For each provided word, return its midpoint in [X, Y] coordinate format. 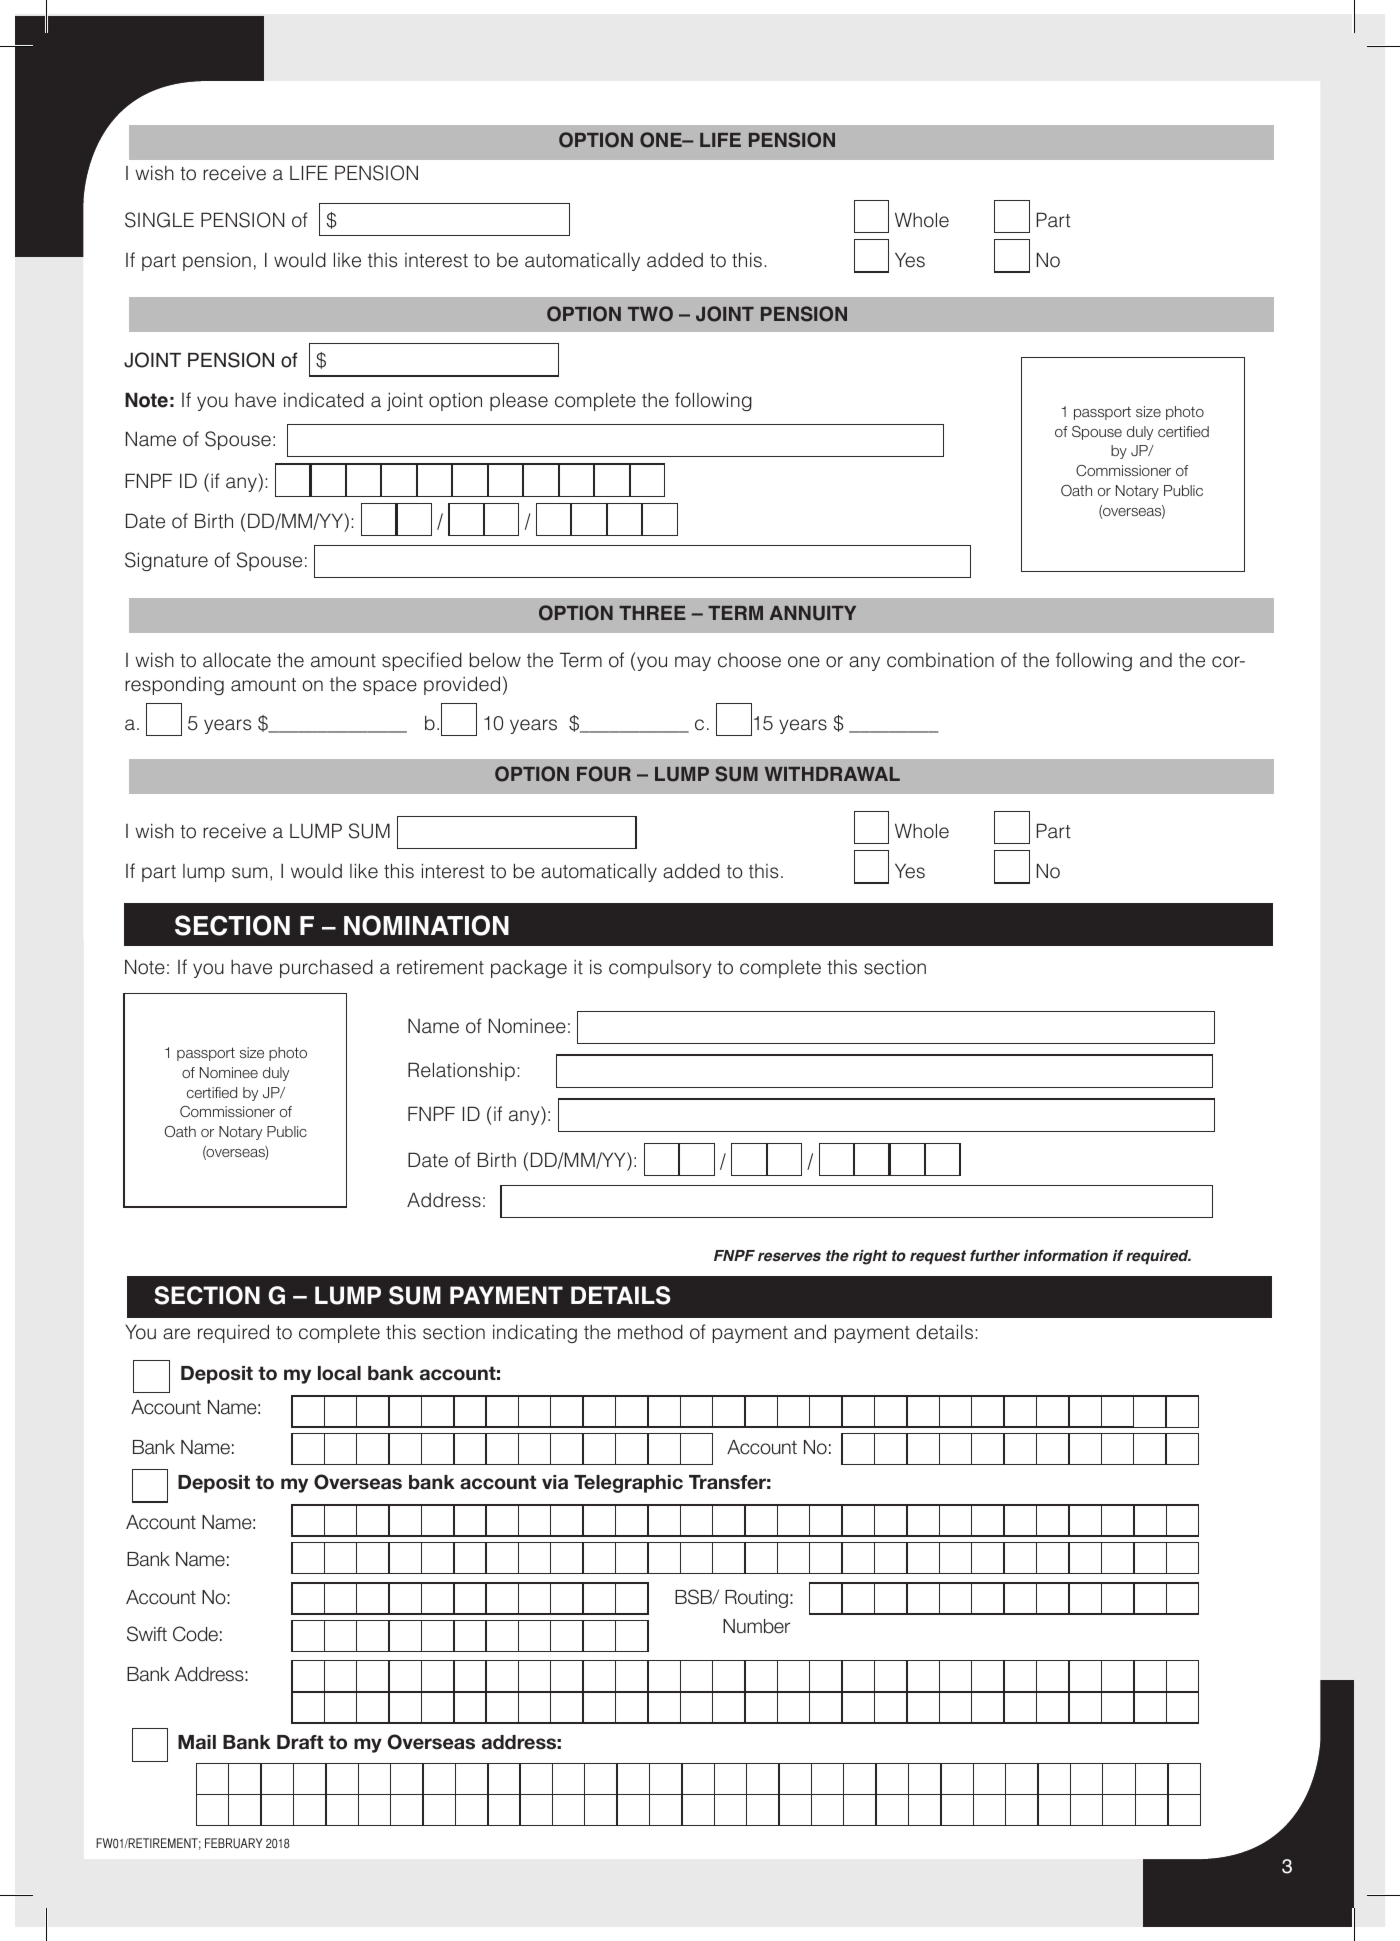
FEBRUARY [234, 1843]
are [176, 1334]
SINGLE [159, 220]
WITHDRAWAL [832, 774]
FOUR [604, 774]
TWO [650, 314]
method [650, 1332]
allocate [237, 660]
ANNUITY [813, 613]
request [938, 1257]
